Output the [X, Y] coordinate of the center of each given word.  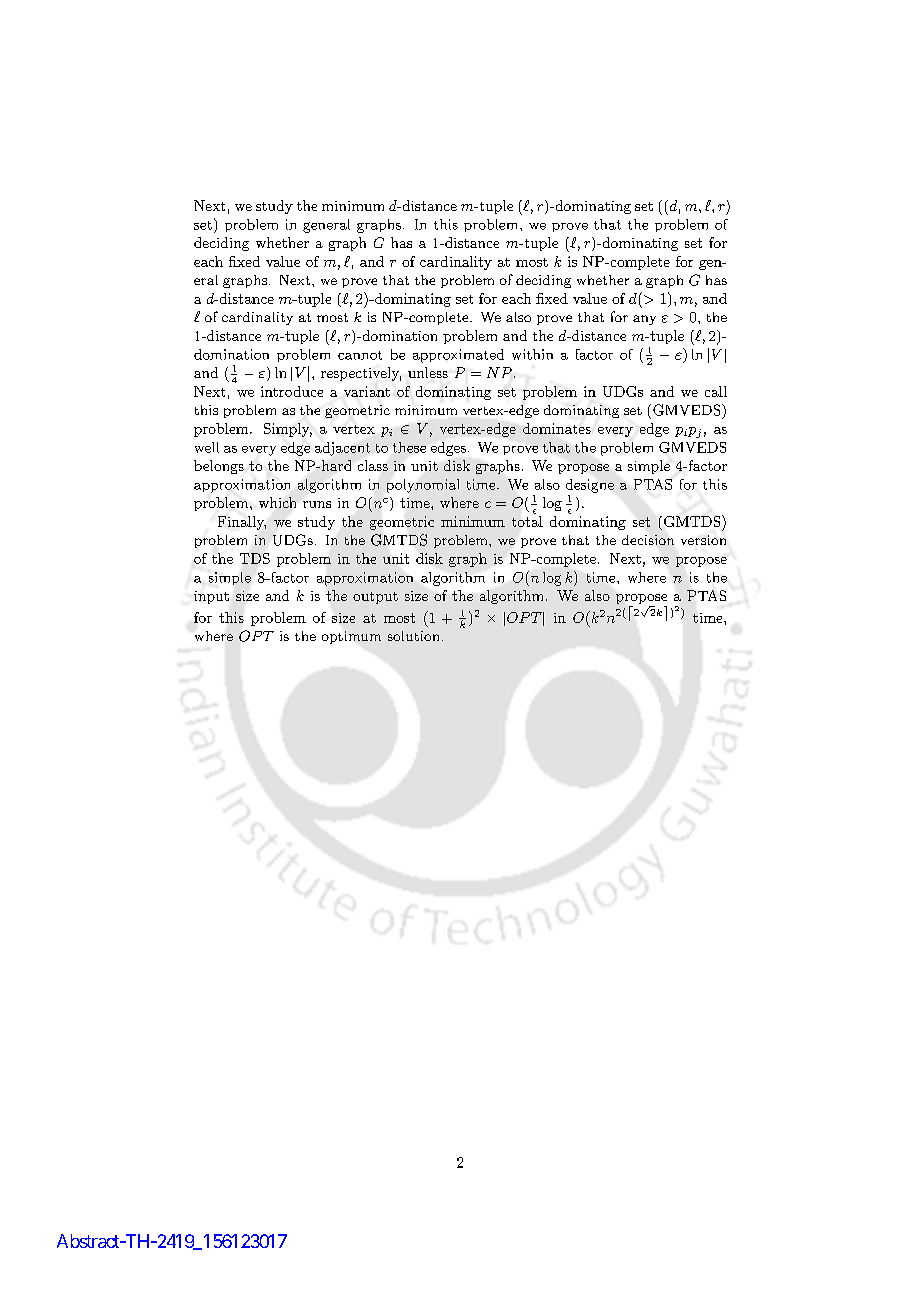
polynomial [423, 486]
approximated [458, 356]
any [644, 320]
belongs [219, 467]
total [527, 520]
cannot [360, 355]
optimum [351, 637]
